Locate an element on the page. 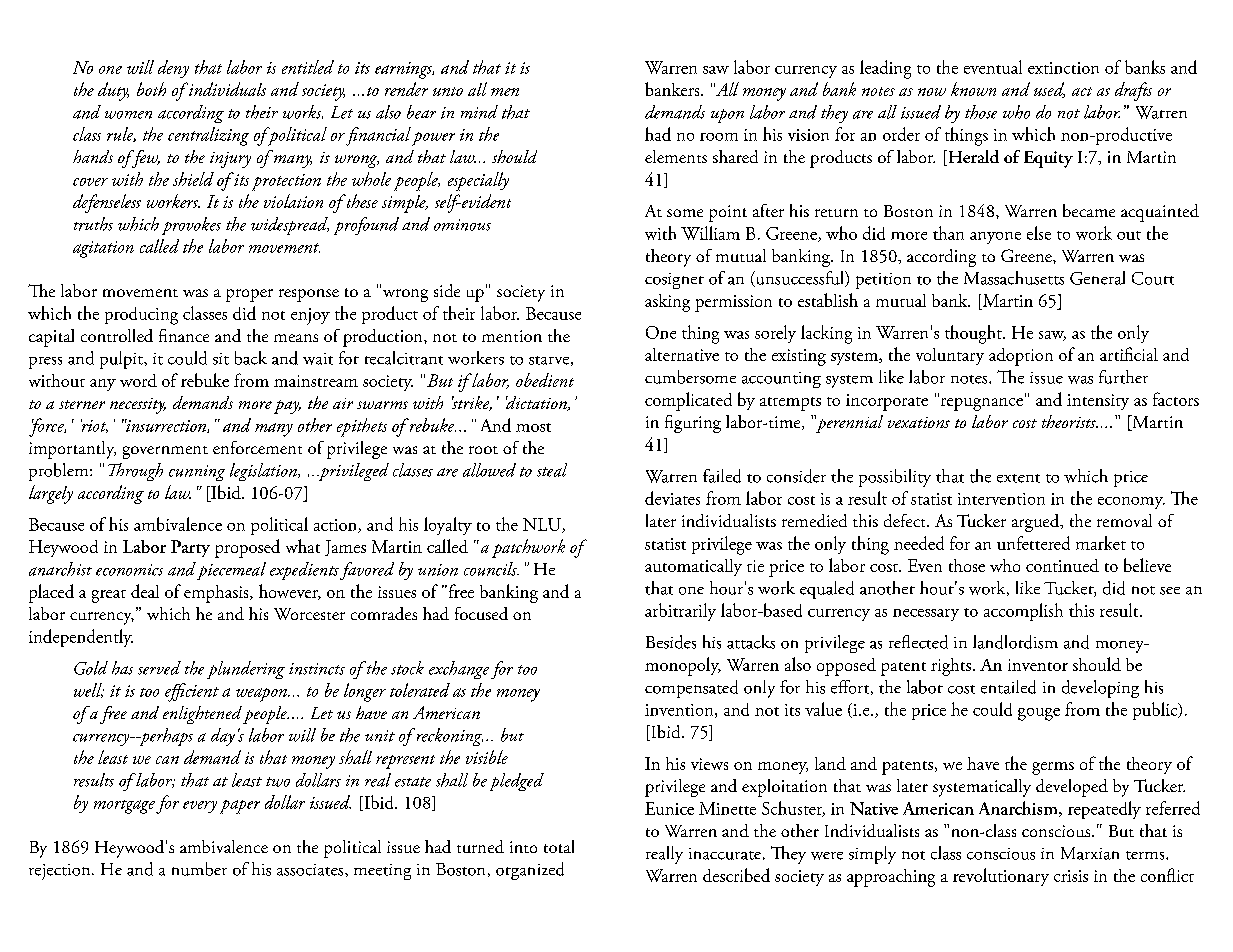 The width and height of the document is (1233, 952). finance is located at coordinates (184, 335).
